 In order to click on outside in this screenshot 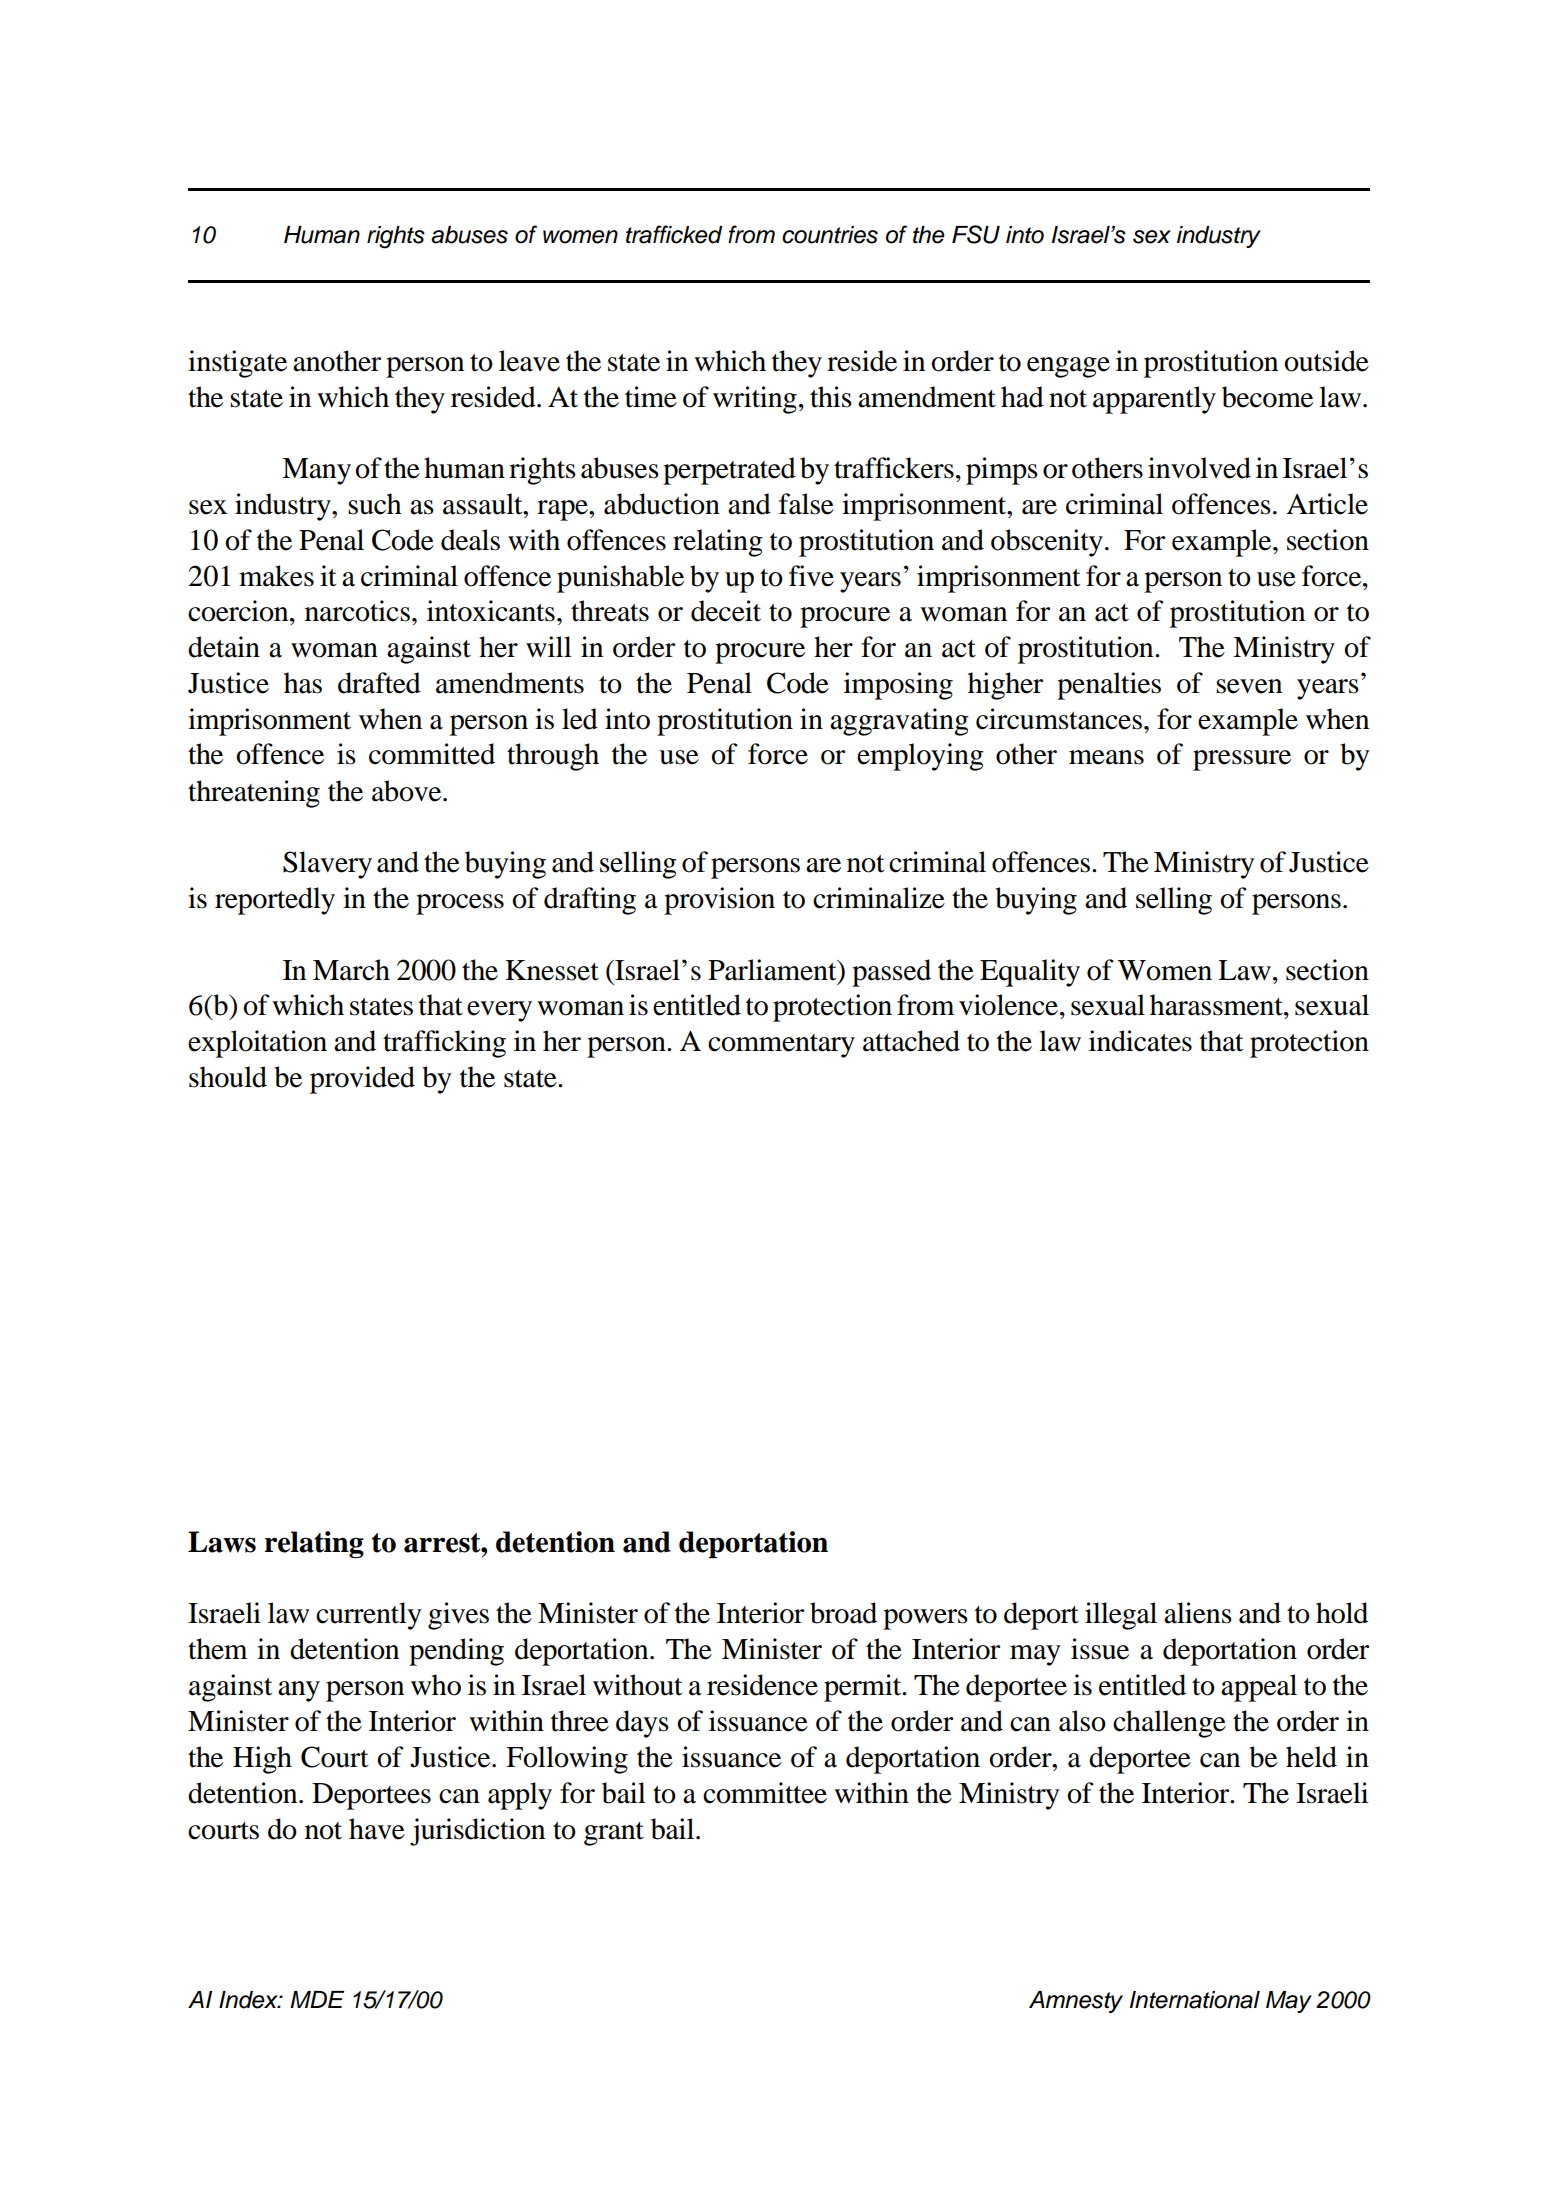, I will do `click(1326, 361)`.
